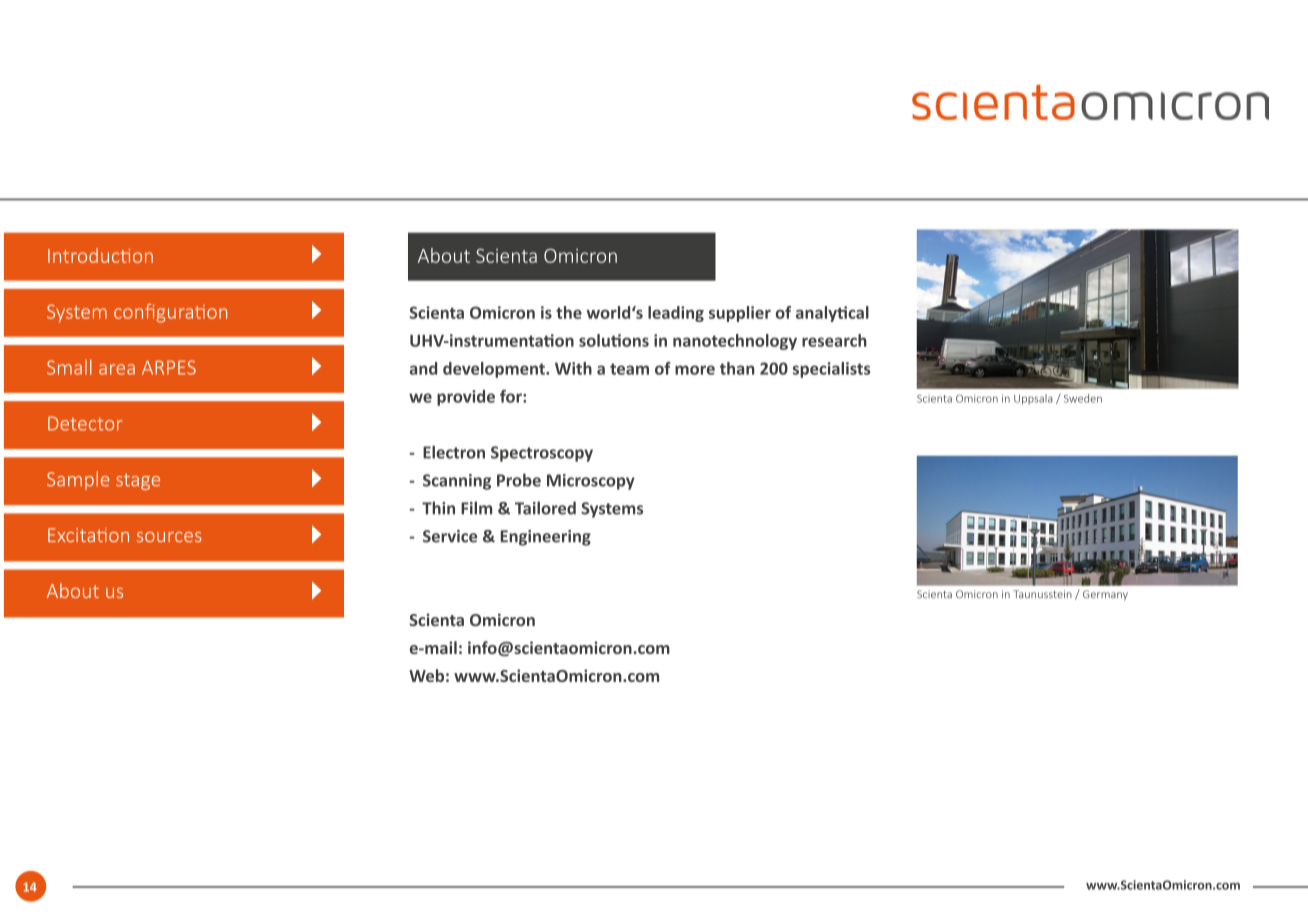 The width and height of the screenshot is (1308, 924). I want to click on Engineering, so click(546, 538).
